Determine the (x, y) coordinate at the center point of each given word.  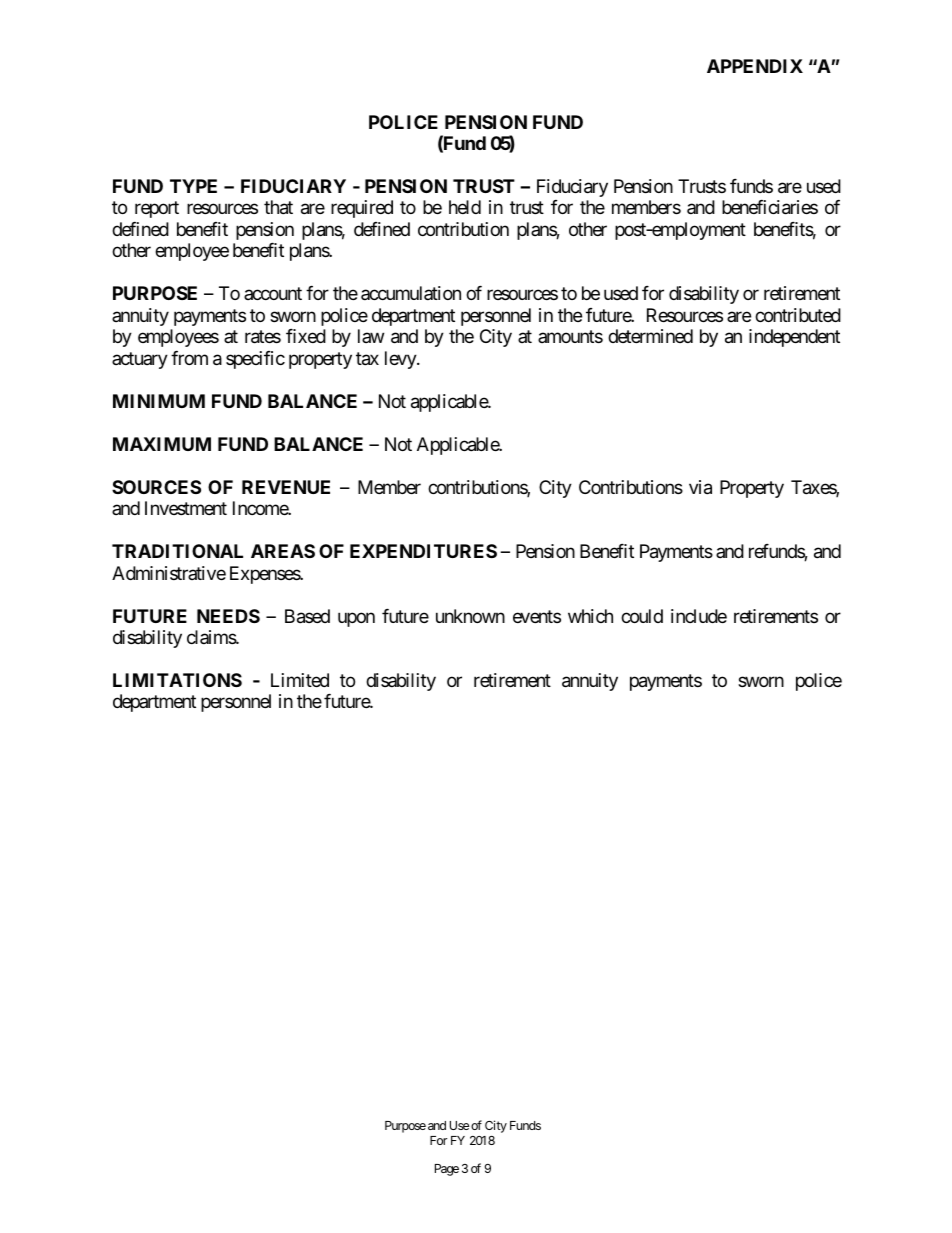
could (642, 616)
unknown (470, 616)
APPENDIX (755, 66)
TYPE (193, 186)
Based (307, 616)
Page (447, 1170)
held (465, 207)
